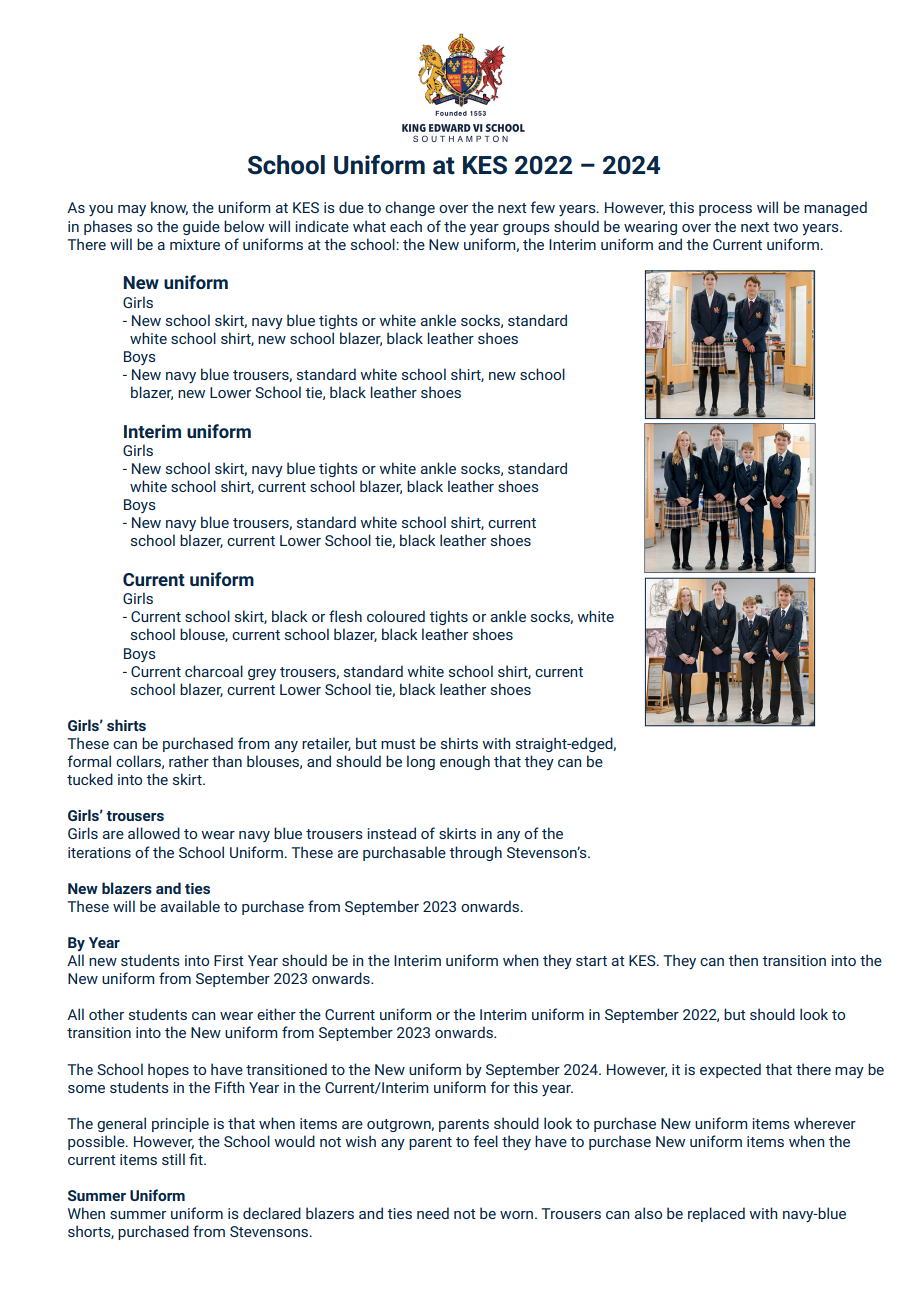 The width and height of the screenshot is (924, 1297). What do you see at coordinates (214, 671) in the screenshot?
I see `charcoal` at bounding box center [214, 671].
